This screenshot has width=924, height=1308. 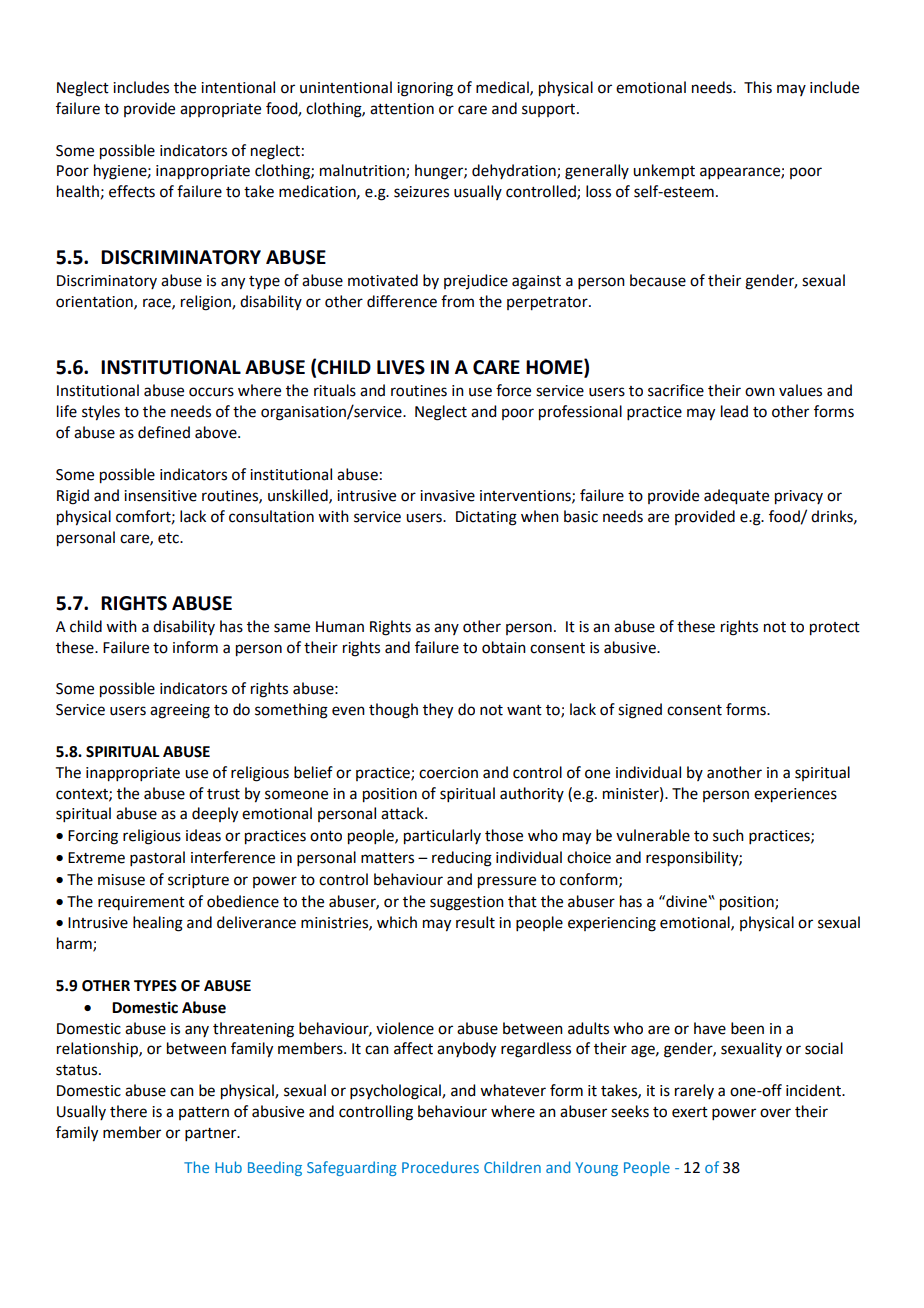 I want to click on protect, so click(x=835, y=629).
